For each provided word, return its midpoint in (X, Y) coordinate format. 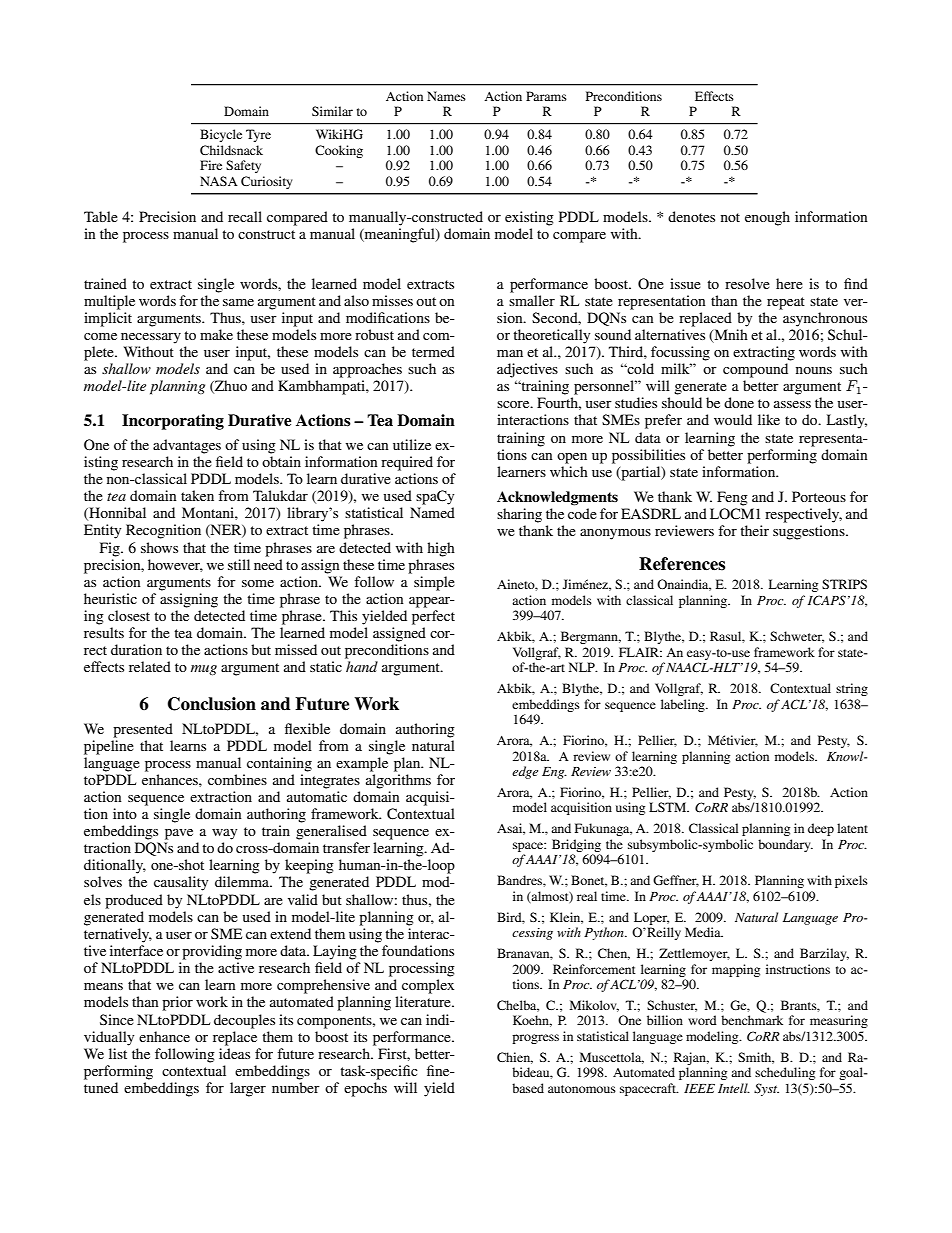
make (216, 334)
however (175, 565)
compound (755, 370)
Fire (211, 165)
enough (767, 218)
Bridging (576, 845)
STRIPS (844, 584)
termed (433, 351)
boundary (785, 845)
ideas (234, 1053)
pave (179, 834)
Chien (515, 1058)
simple (434, 583)
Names (446, 96)
